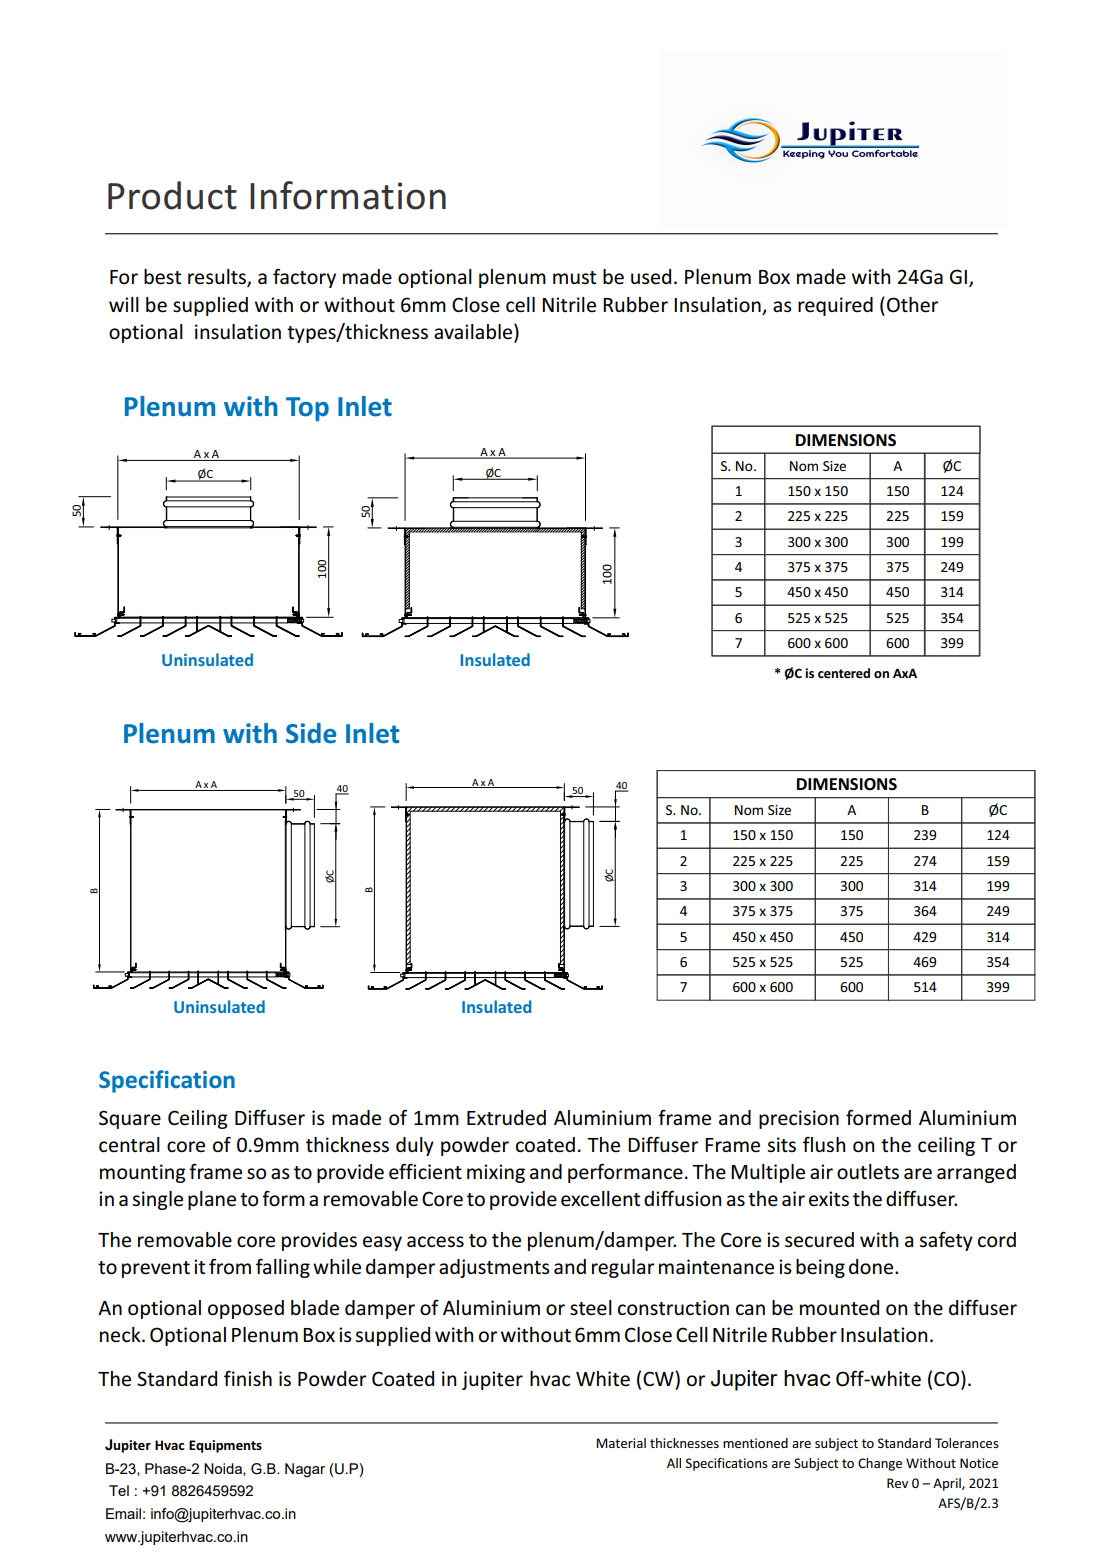  I want to click on Equipments, so click(225, 1446).
